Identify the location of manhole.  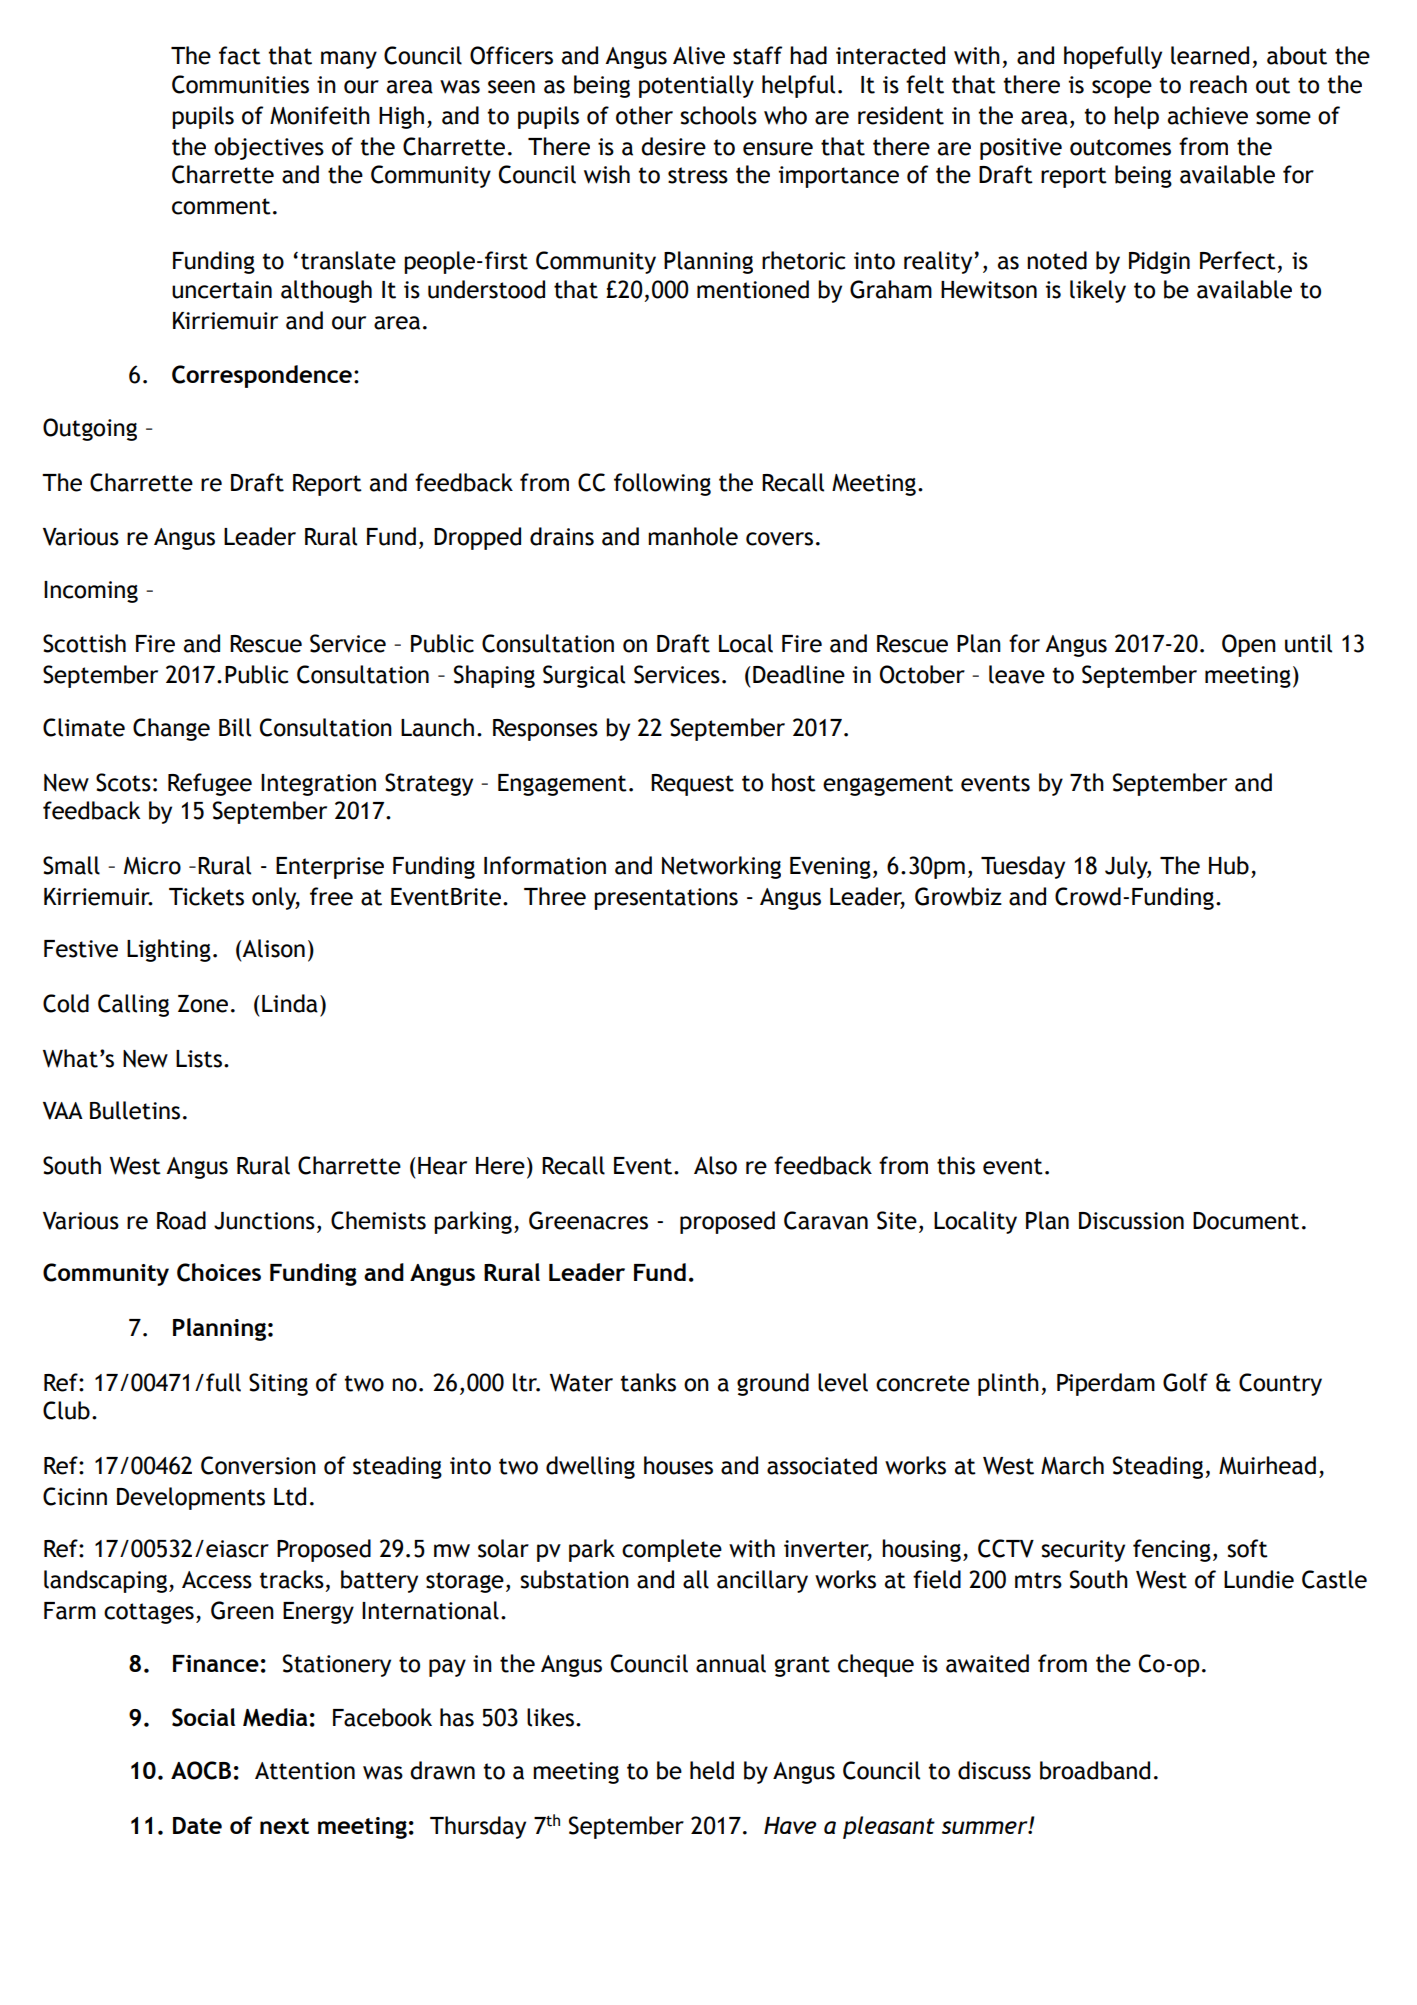
(693, 536).
